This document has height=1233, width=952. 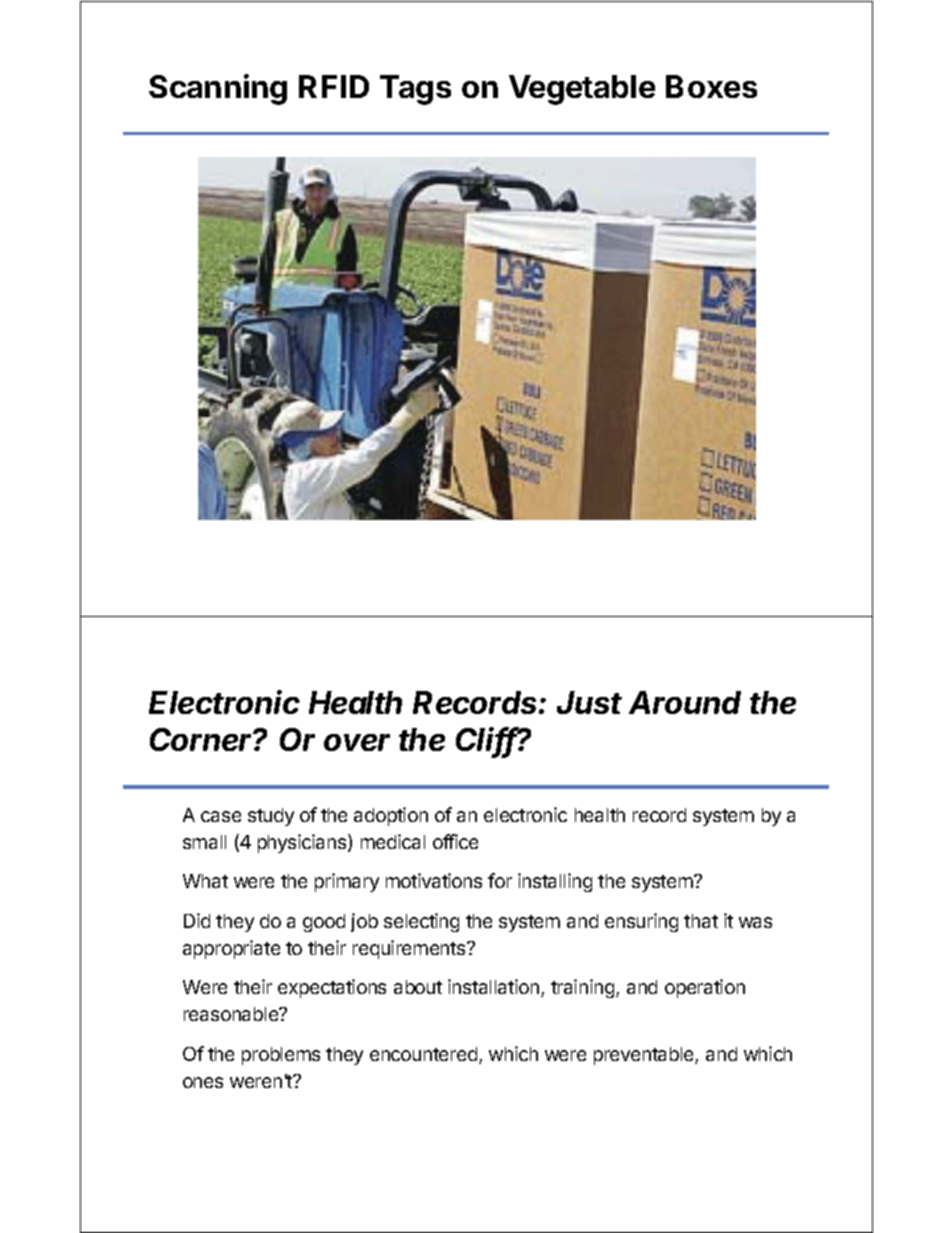 What do you see at coordinates (685, 702) in the document?
I see `Around` at bounding box center [685, 702].
